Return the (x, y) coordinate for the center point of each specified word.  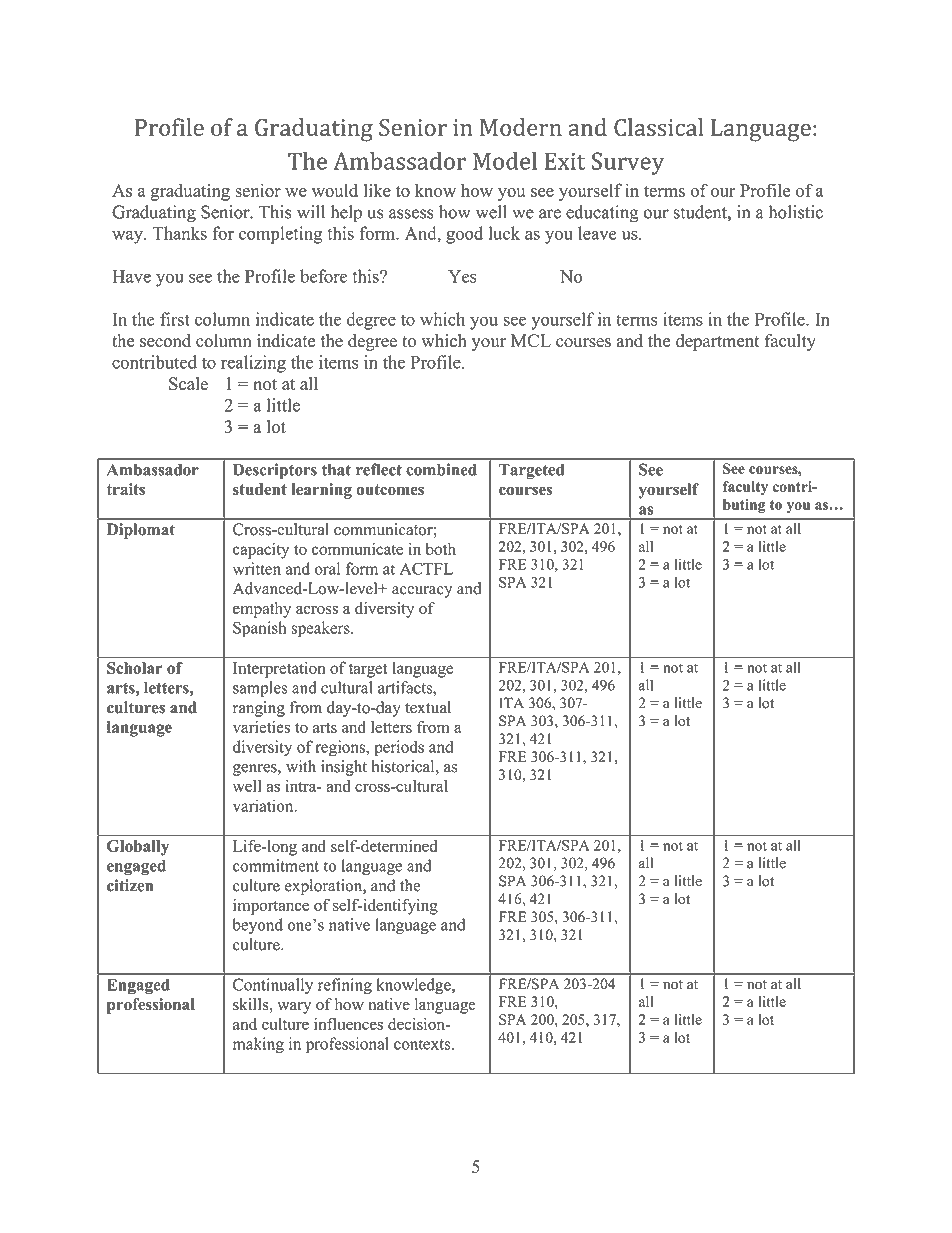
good (464, 235)
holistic (796, 212)
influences (348, 1023)
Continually (273, 986)
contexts (423, 1044)
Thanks (180, 233)
